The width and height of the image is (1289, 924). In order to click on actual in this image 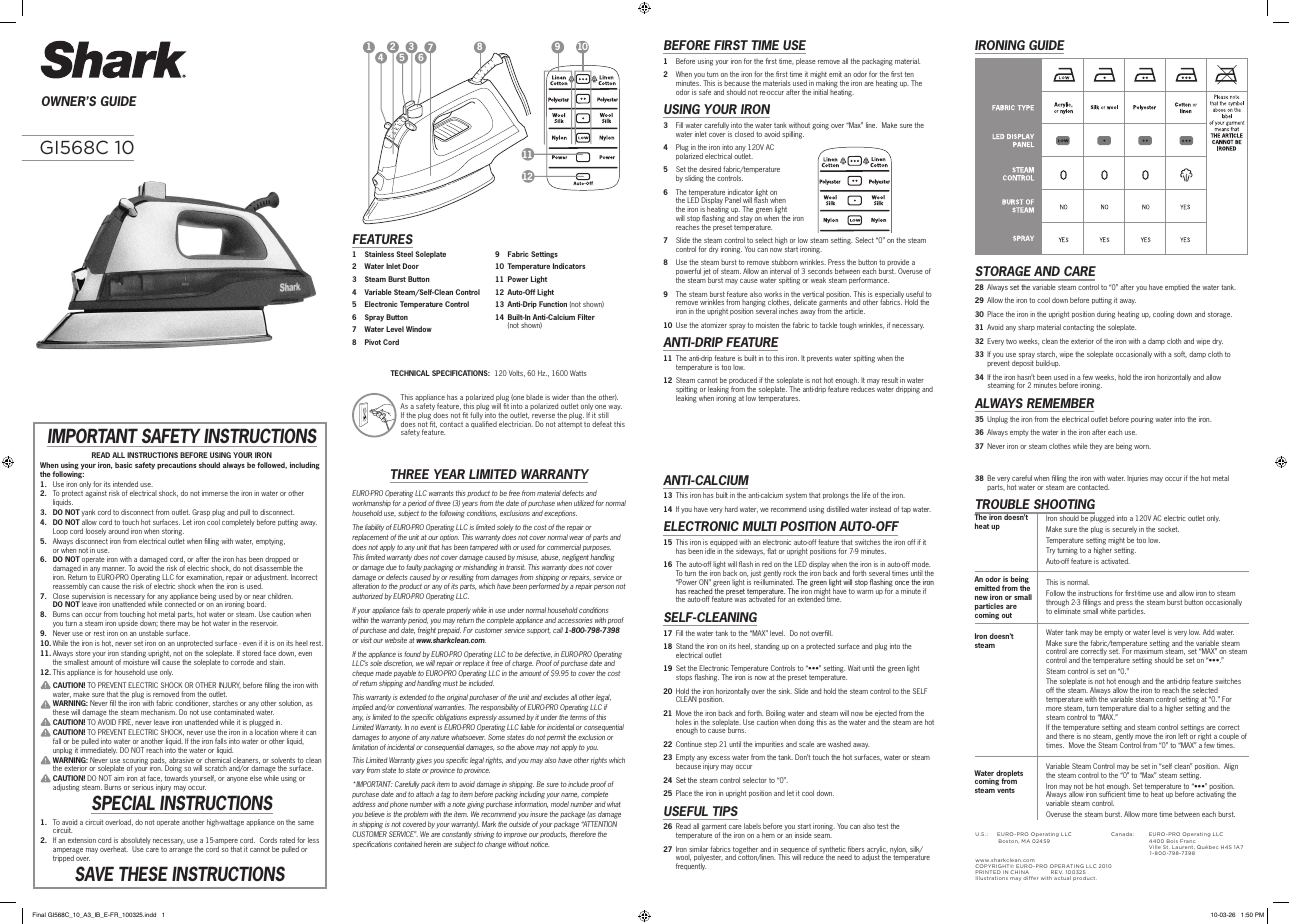, I will do `click(1062, 878)`.
